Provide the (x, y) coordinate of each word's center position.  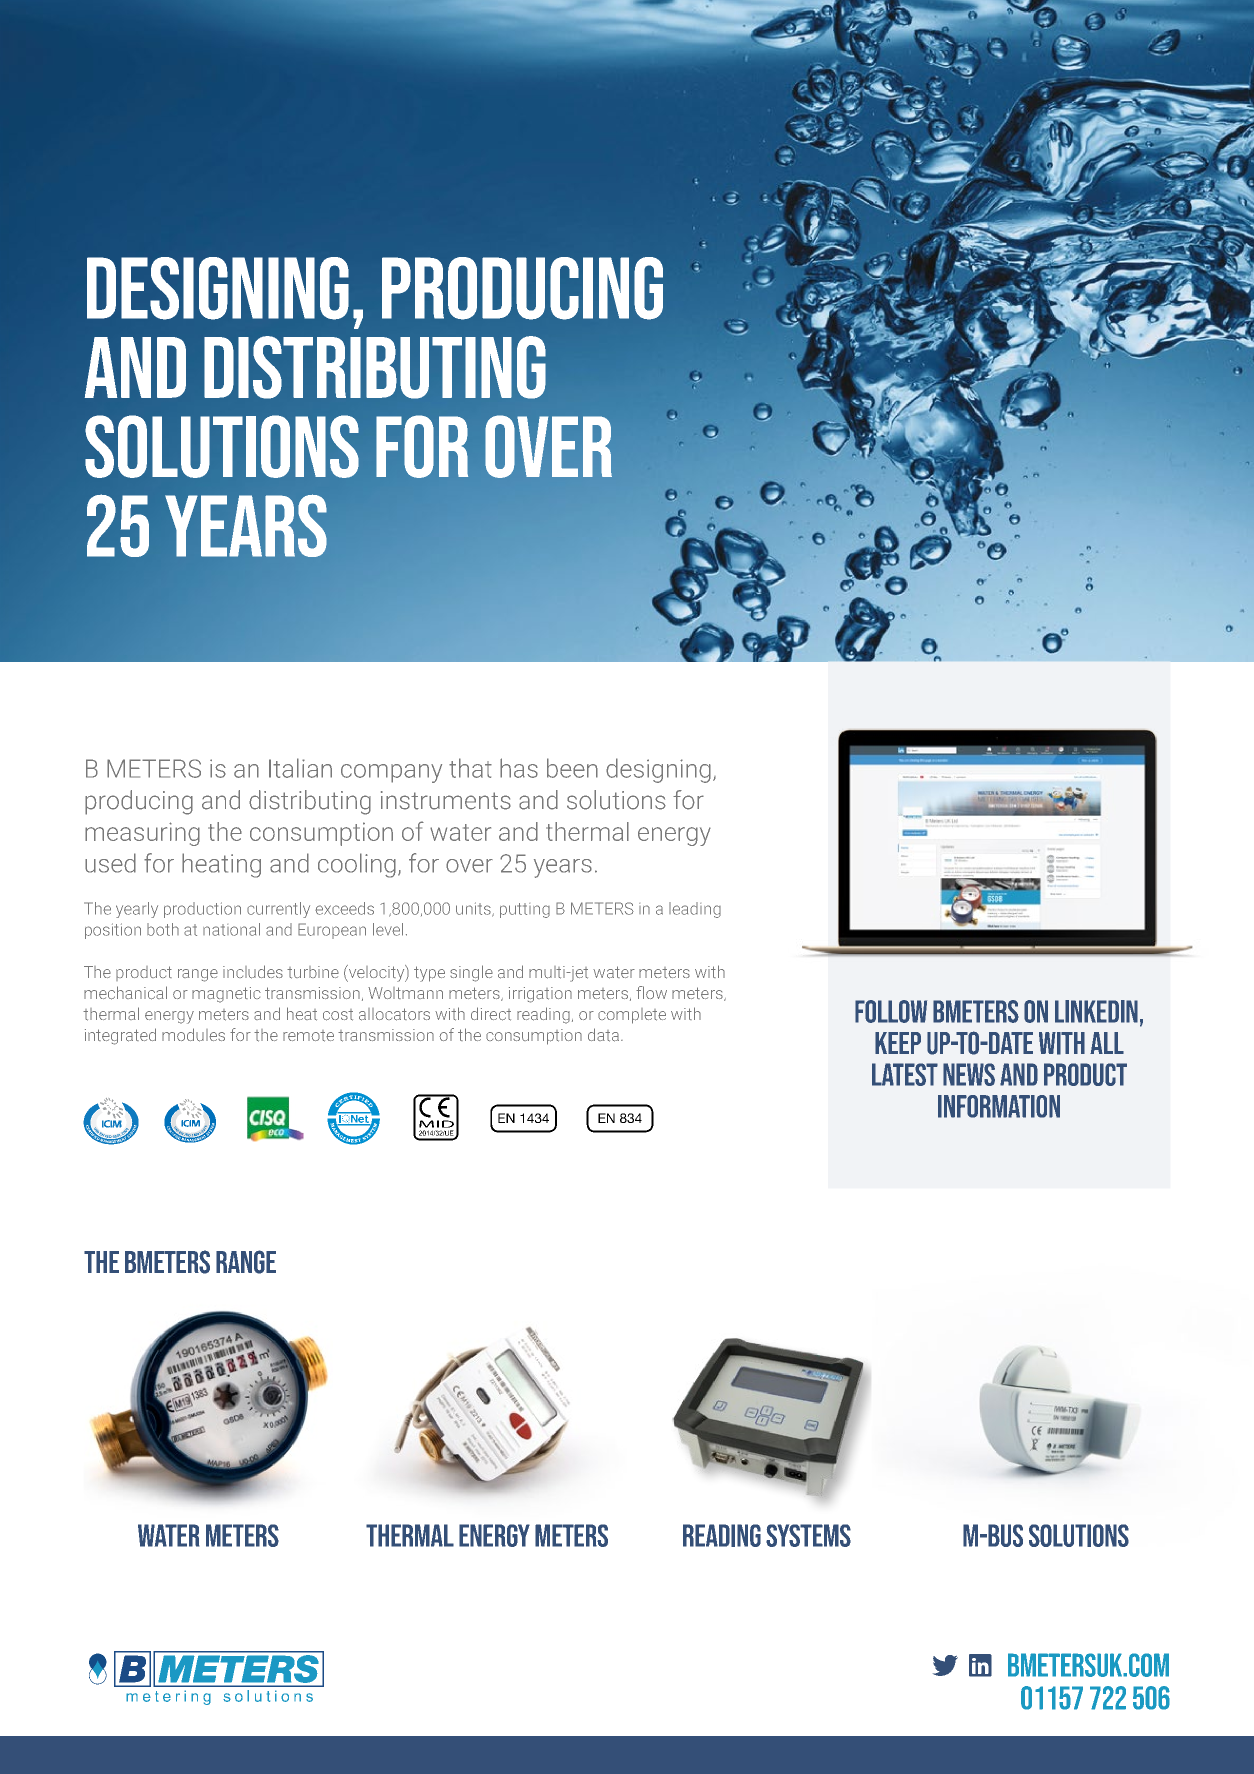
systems (808, 1535)
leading (695, 910)
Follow (891, 1011)
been (572, 768)
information (999, 1106)
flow (651, 992)
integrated (120, 1036)
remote (308, 1036)
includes (253, 972)
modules (193, 1035)
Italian (300, 768)
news (969, 1074)
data (603, 1035)
